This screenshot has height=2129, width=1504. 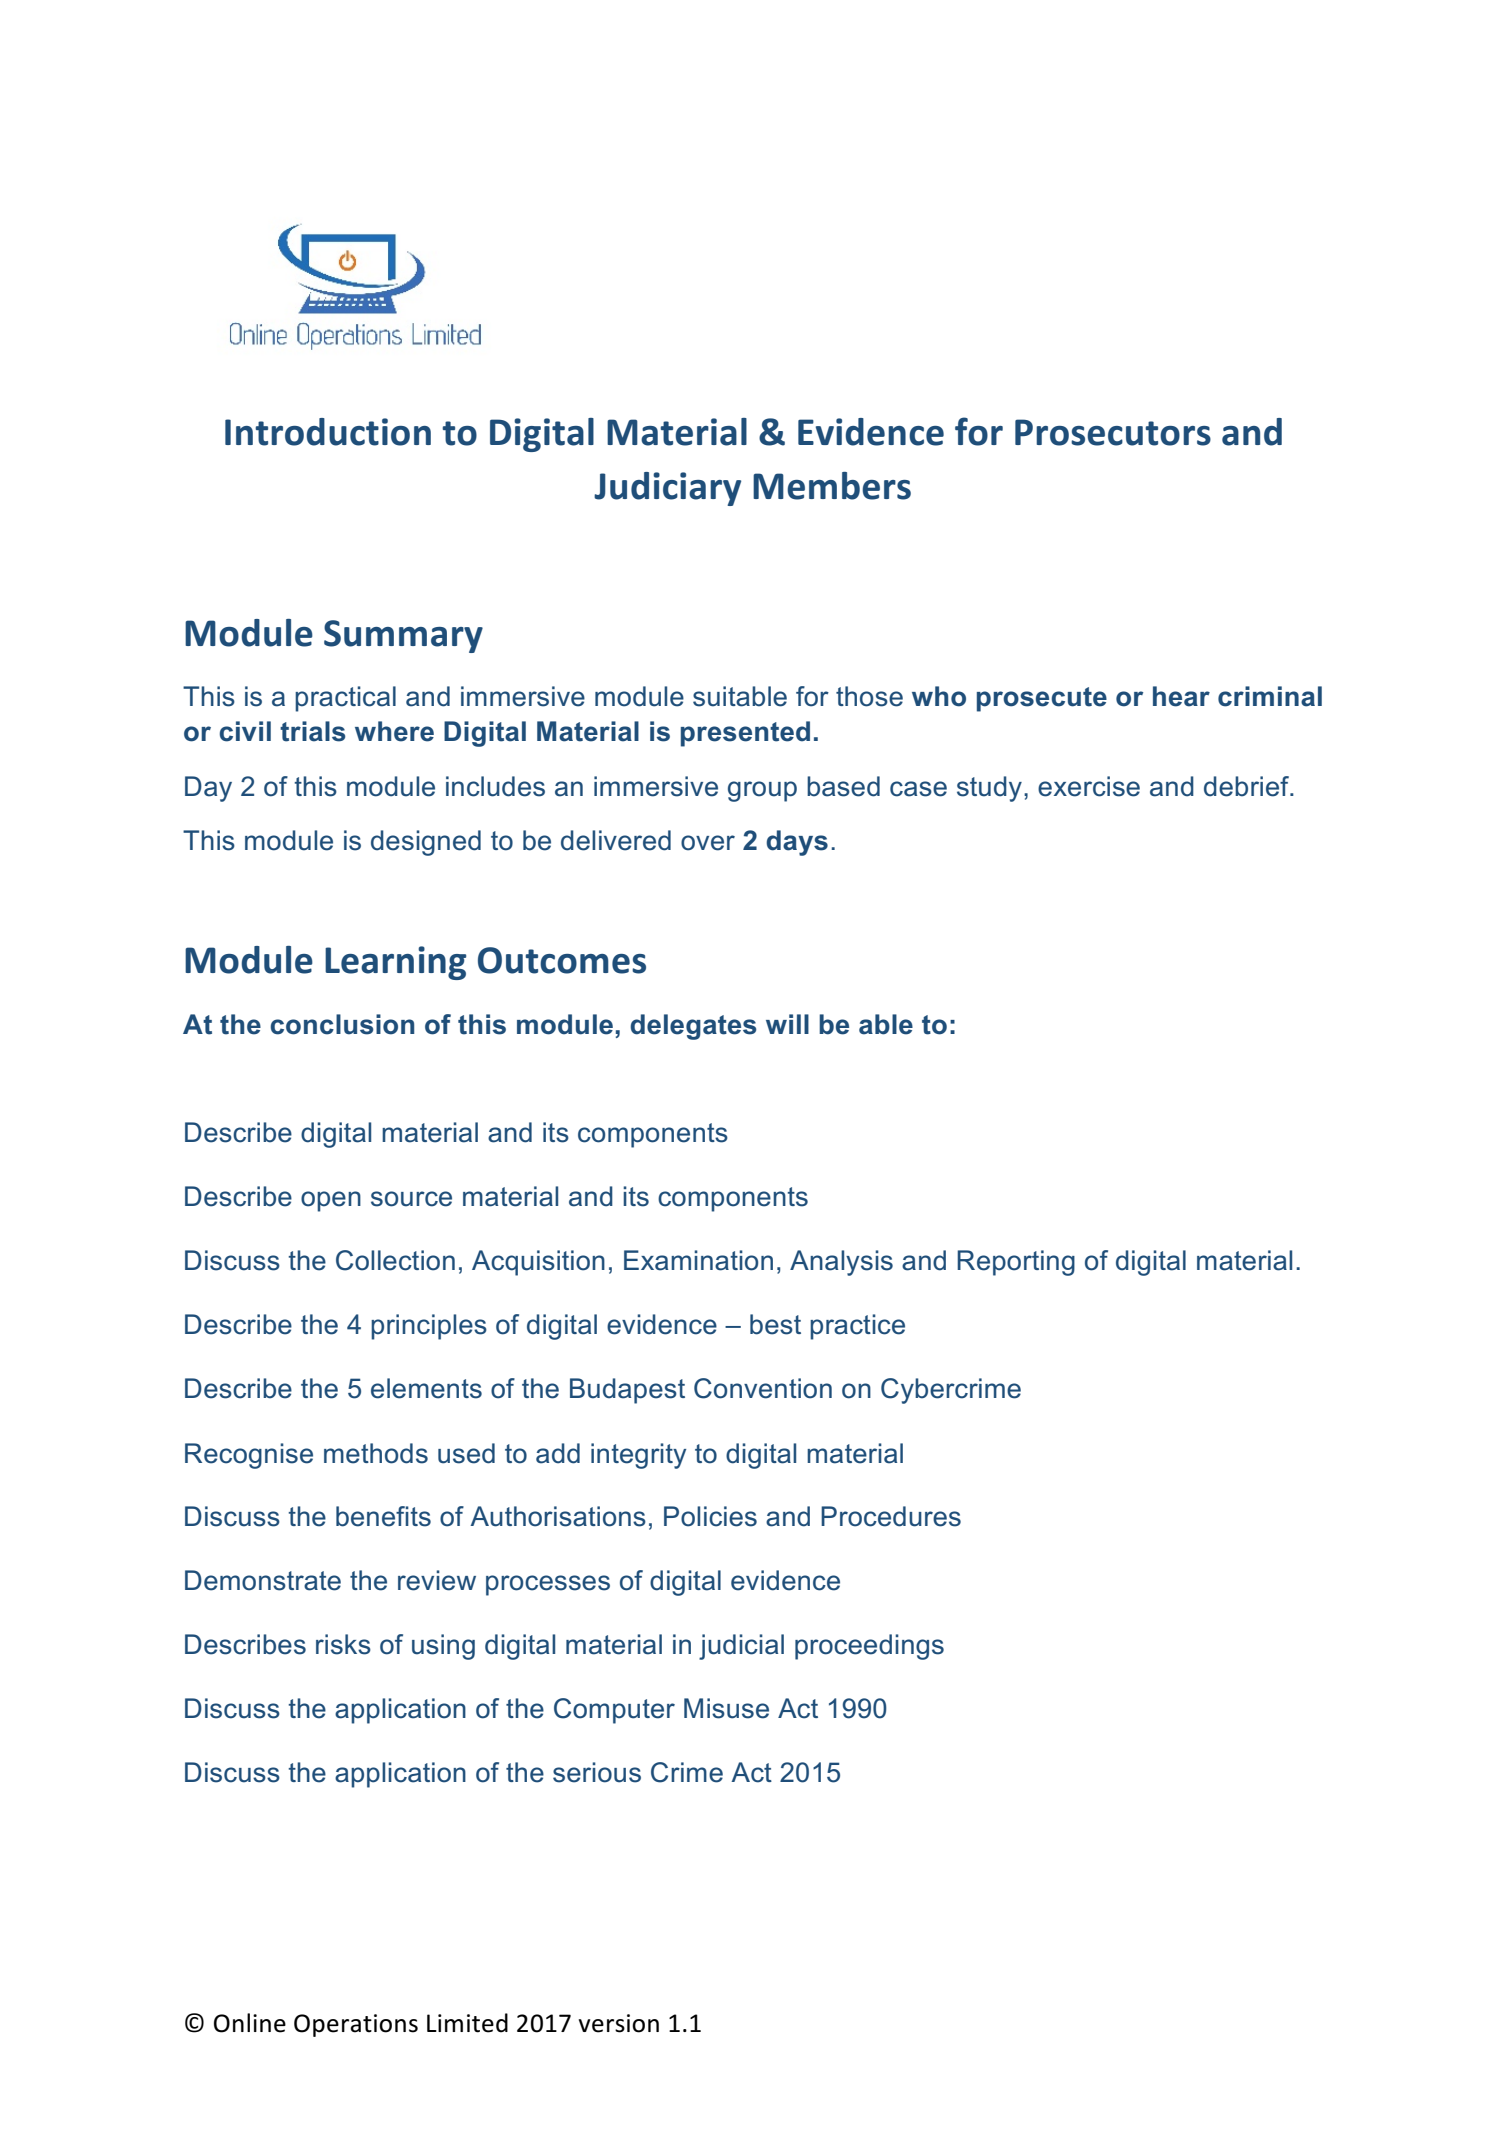 What do you see at coordinates (356, 2025) in the screenshot?
I see `Operations` at bounding box center [356, 2025].
